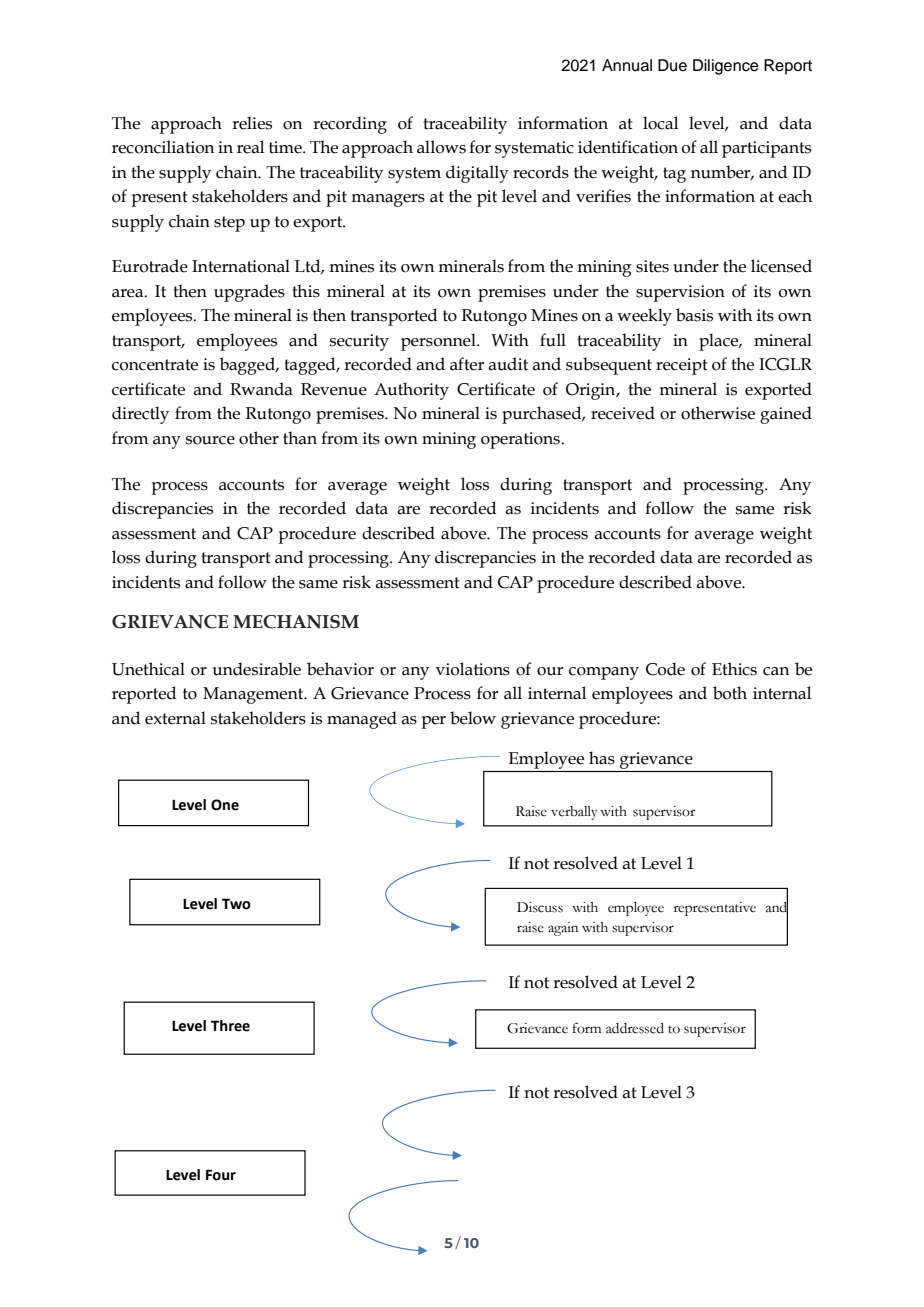 The width and height of the screenshot is (924, 1307). Describe the element at coordinates (439, 342) in the screenshot. I see `personnel` at that location.
